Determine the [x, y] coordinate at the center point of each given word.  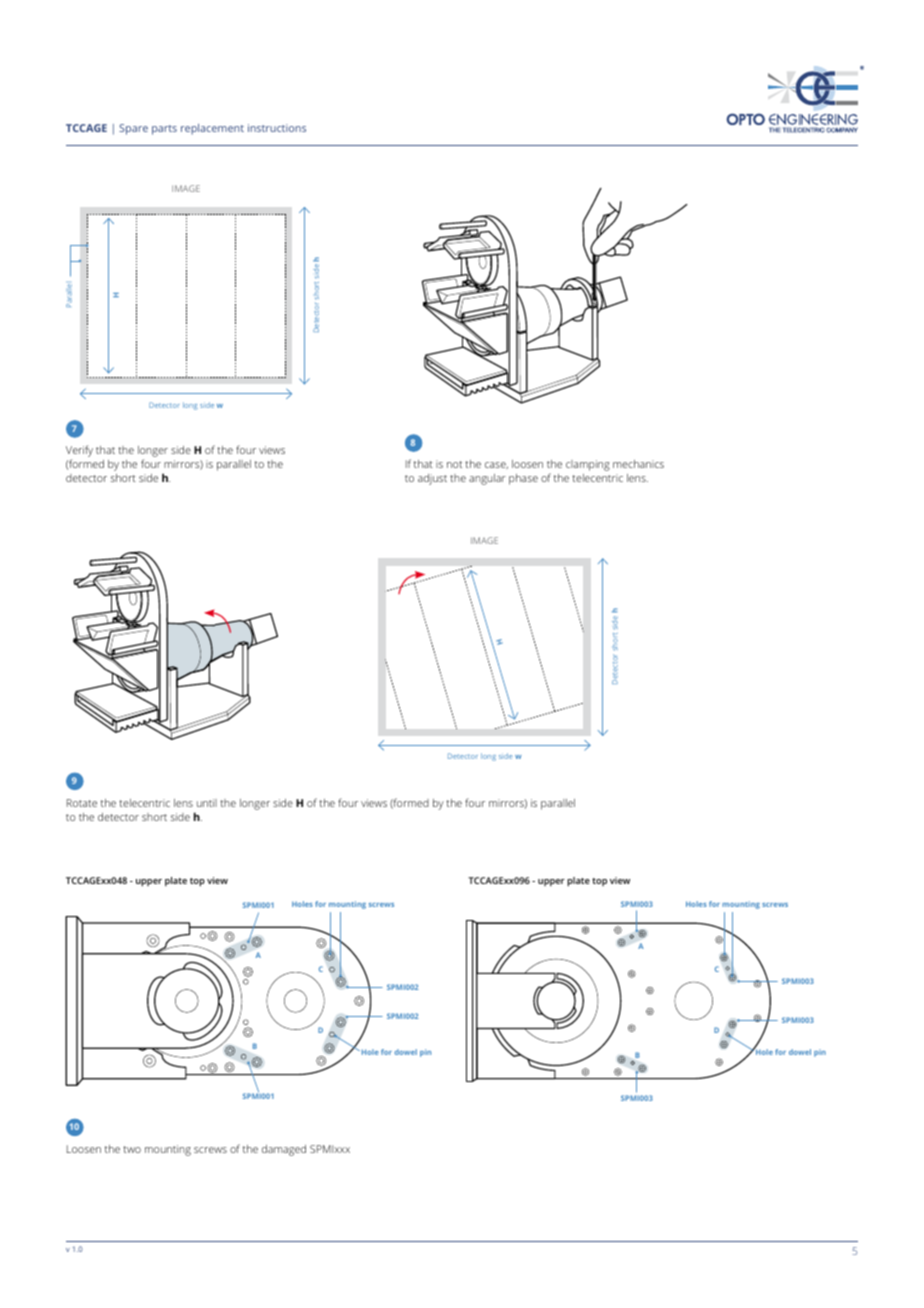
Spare [133, 129]
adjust [432, 479]
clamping [588, 465]
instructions [277, 128]
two [132, 1149]
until [207, 803]
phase [523, 479]
